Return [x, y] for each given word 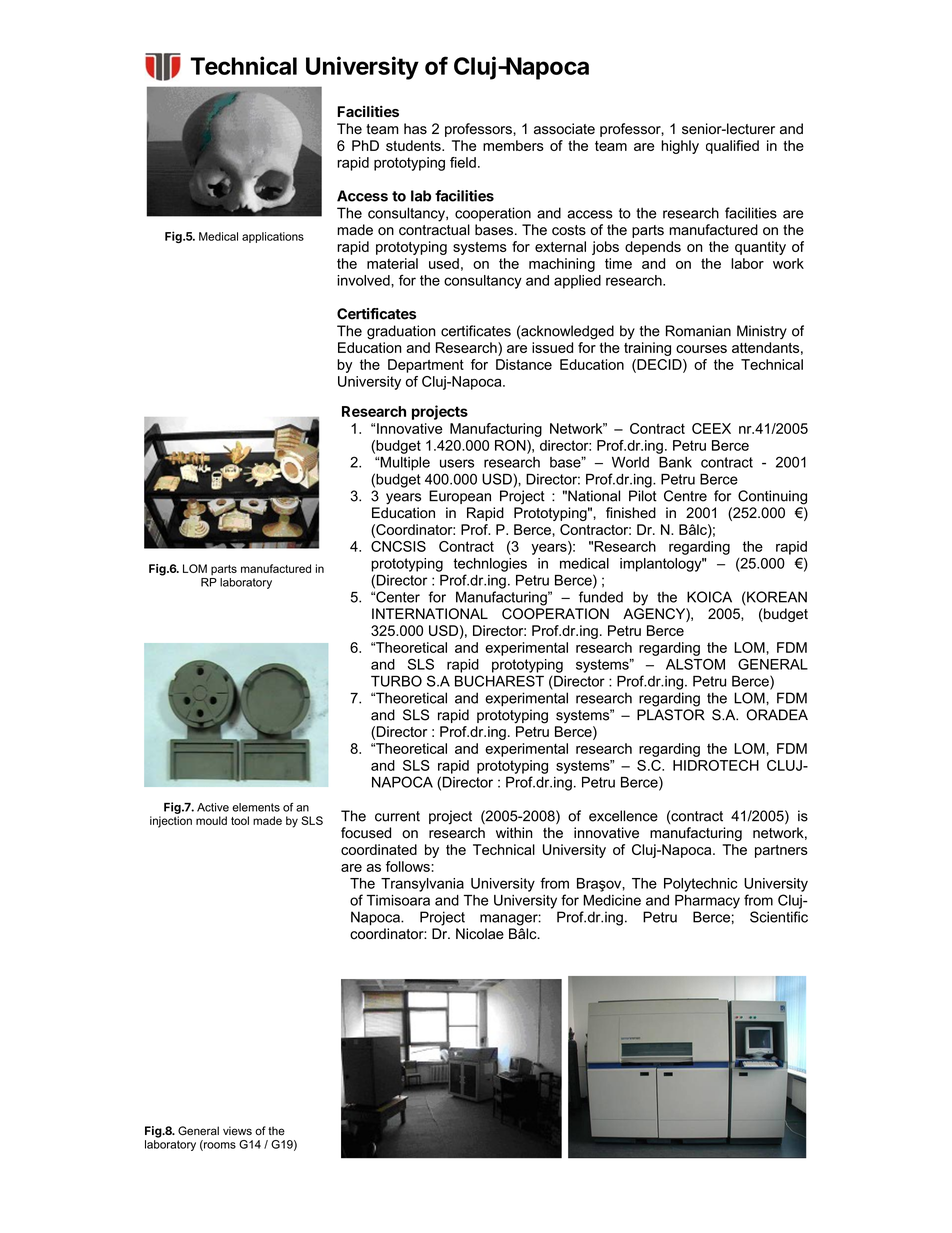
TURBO [396, 681]
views [237, 1131]
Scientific [779, 917]
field [463, 162]
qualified [732, 147]
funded [601, 597]
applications [273, 237]
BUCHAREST [499, 681]
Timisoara [398, 900]
